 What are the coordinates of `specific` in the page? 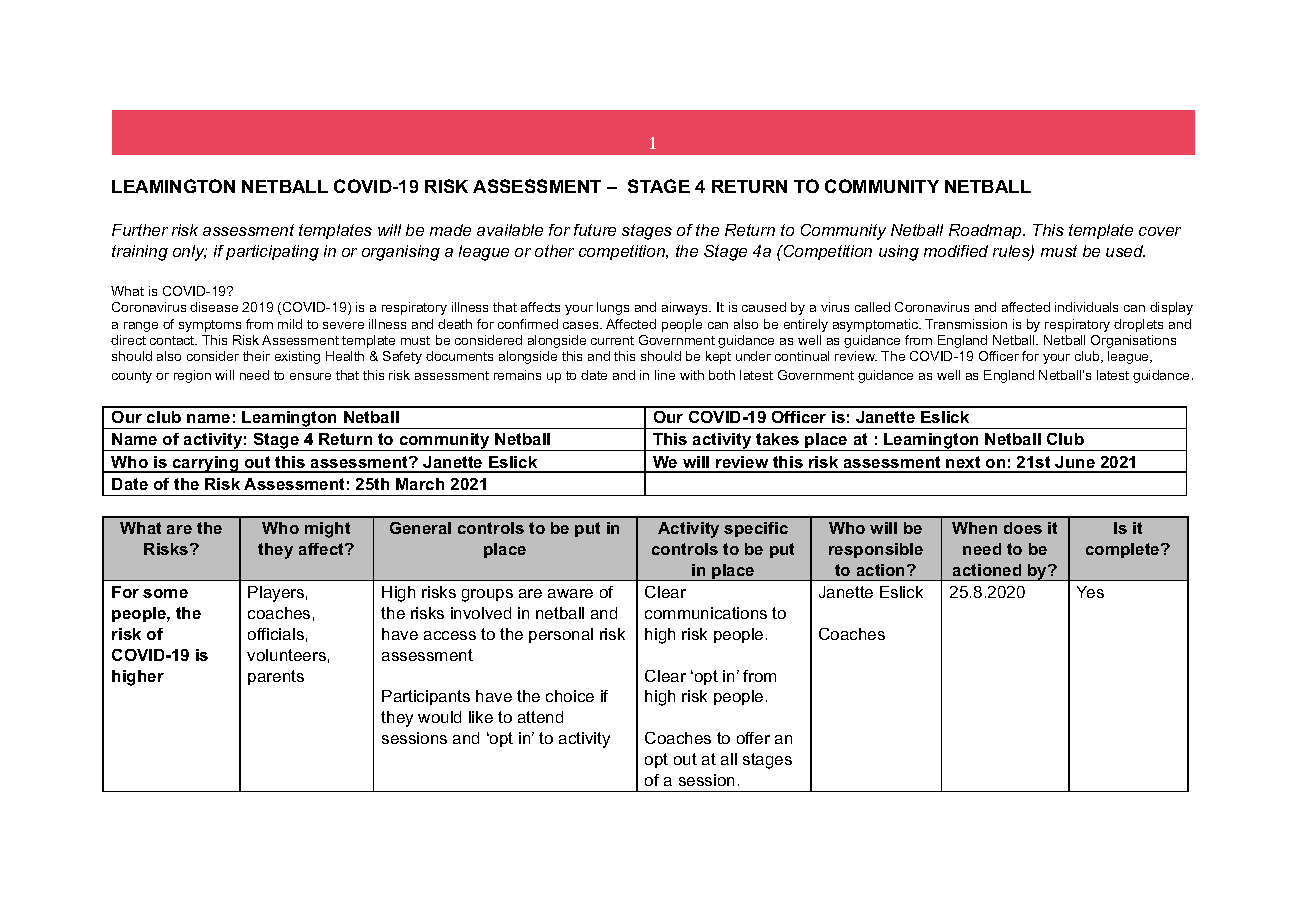 It's located at (756, 529).
